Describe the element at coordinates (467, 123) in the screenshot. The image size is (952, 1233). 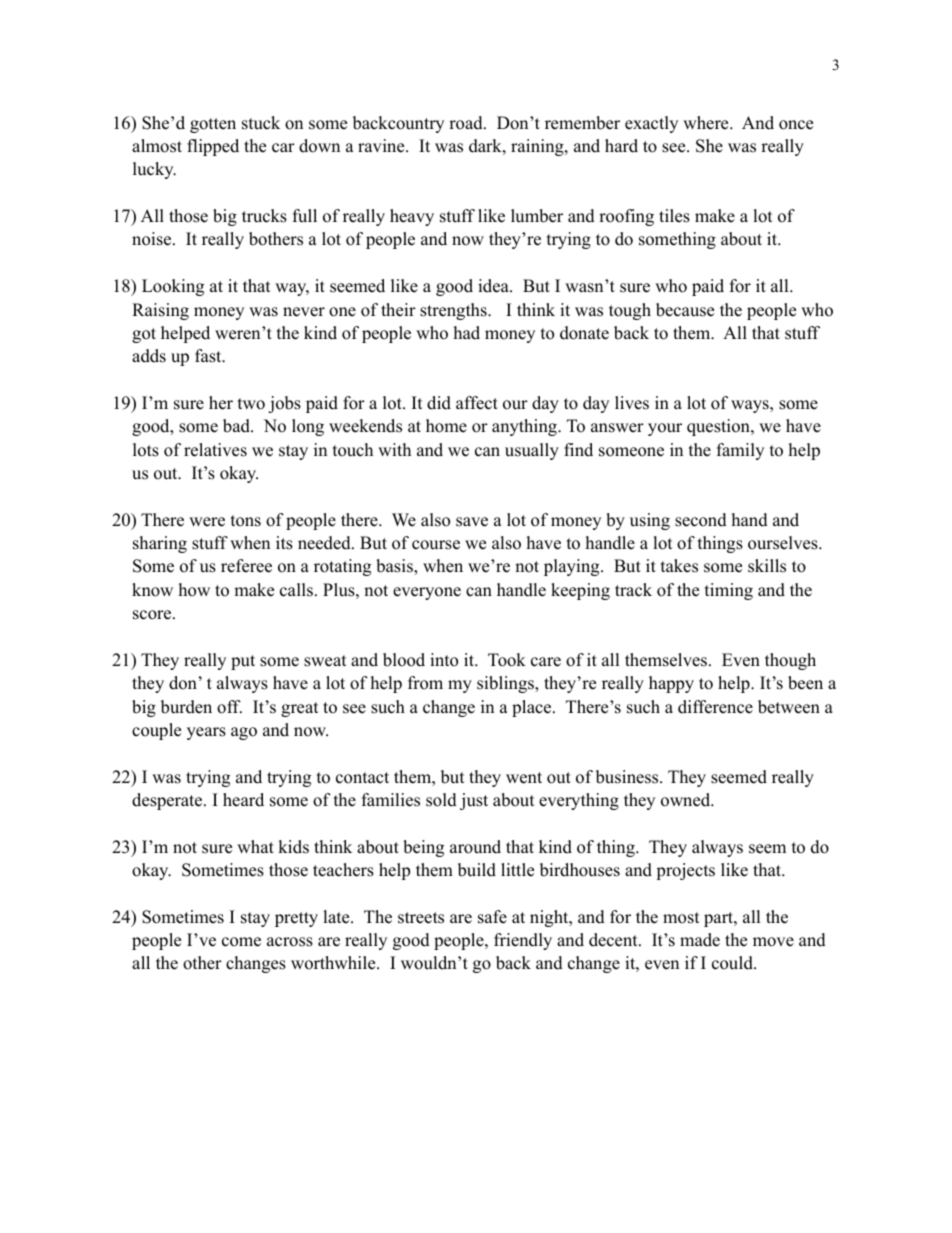
I see `road` at that location.
